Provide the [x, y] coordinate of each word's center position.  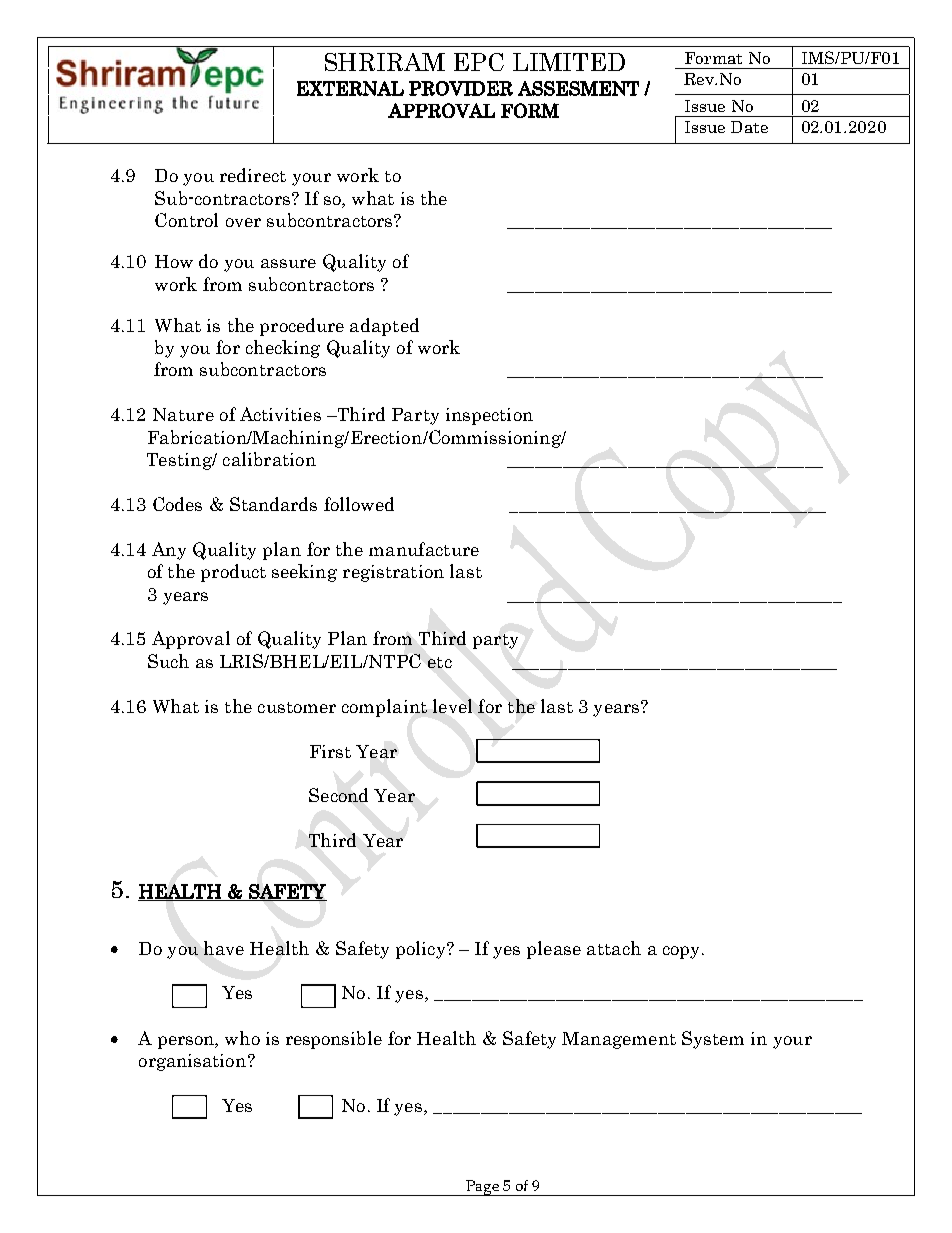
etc [440, 662]
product [233, 573]
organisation [194, 1062]
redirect [253, 175]
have [224, 948]
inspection [489, 416]
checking [283, 349]
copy [683, 952]
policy [422, 950]
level [452, 706]
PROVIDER [461, 88]
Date [749, 127]
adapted [384, 327]
